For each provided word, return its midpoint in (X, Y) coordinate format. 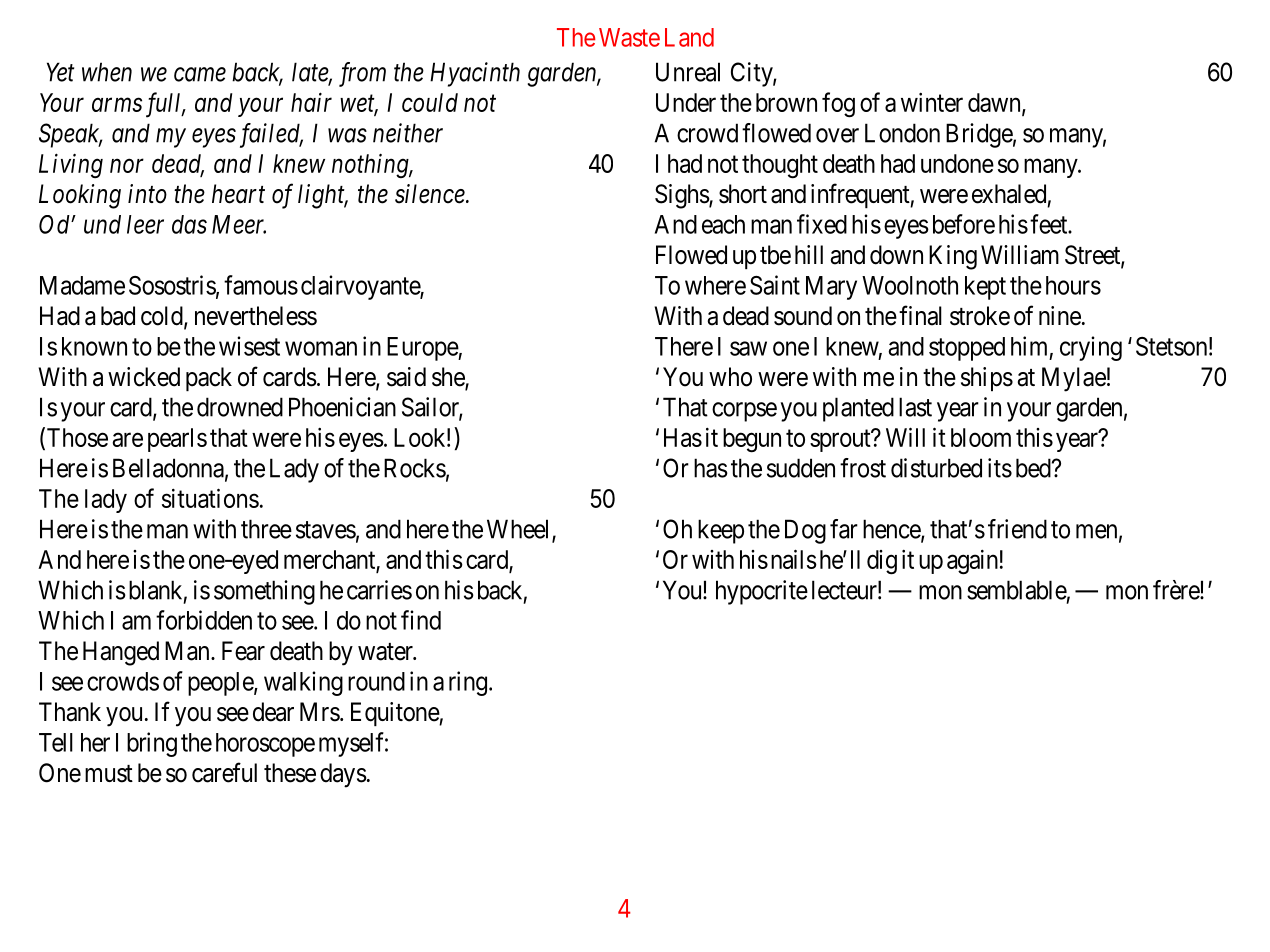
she (449, 378)
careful (224, 772)
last (915, 407)
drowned (240, 407)
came (200, 75)
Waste (629, 37)
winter (932, 102)
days (343, 775)
